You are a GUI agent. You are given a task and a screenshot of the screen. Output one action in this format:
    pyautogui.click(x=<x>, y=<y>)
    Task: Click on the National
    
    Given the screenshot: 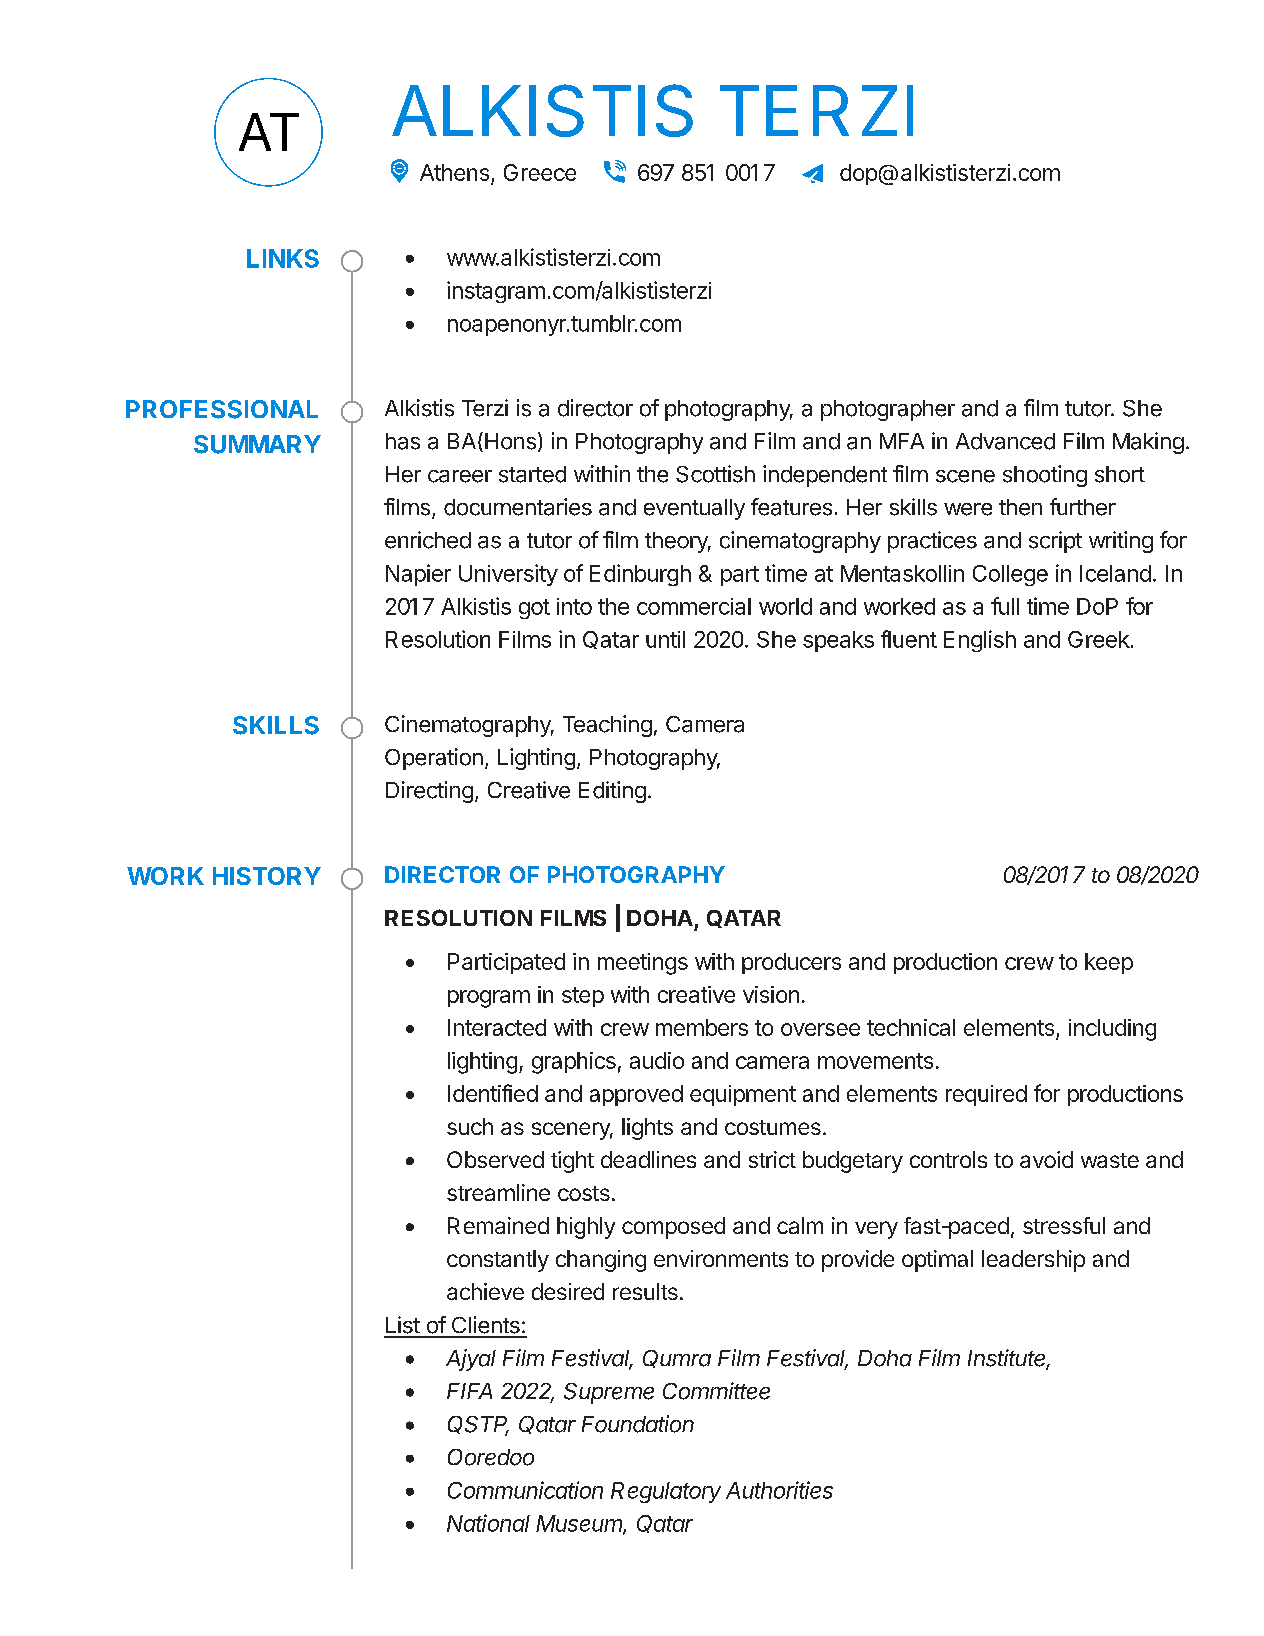 What is the action you would take?
    pyautogui.click(x=488, y=1523)
